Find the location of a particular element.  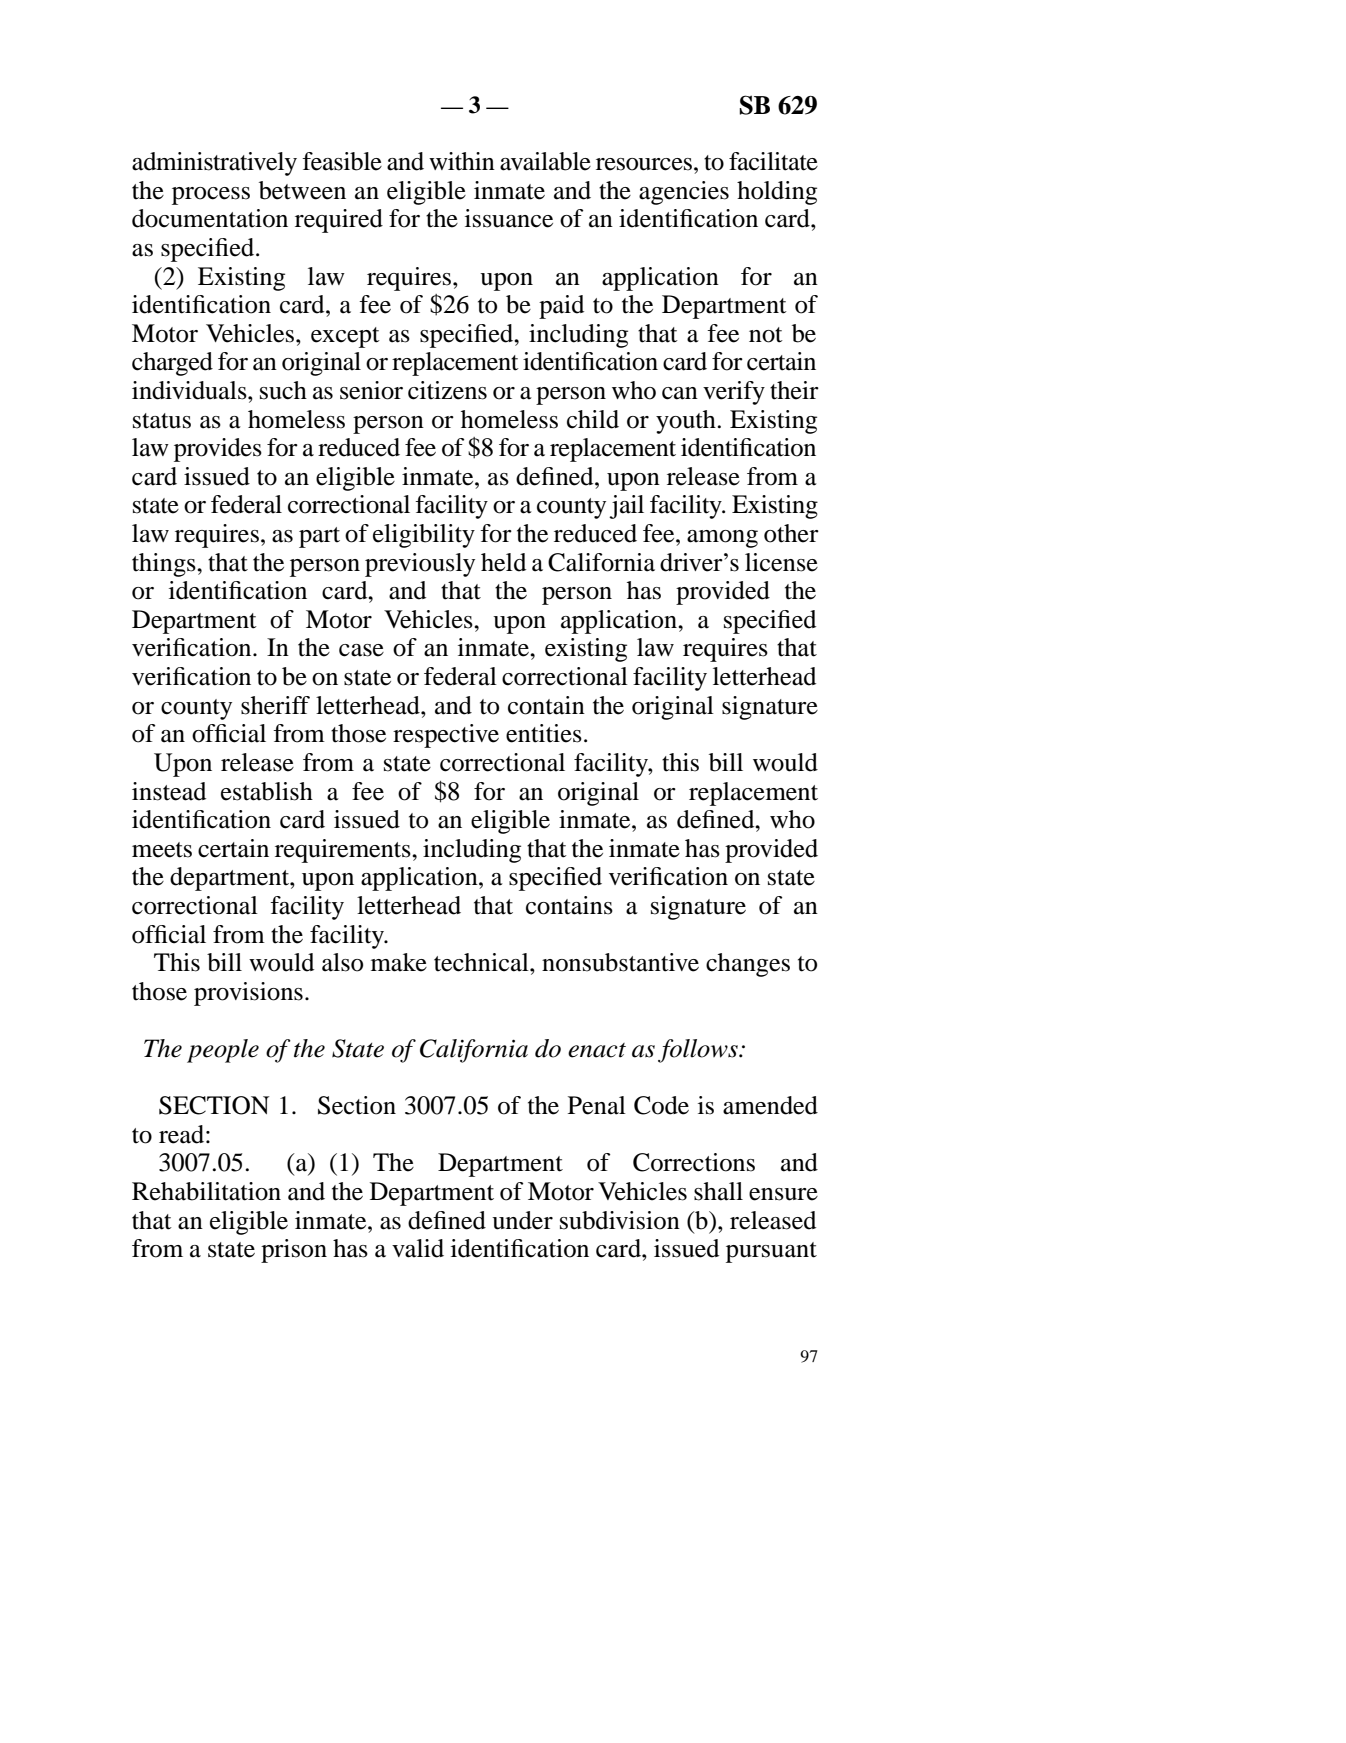

agencies is located at coordinates (684, 193).
